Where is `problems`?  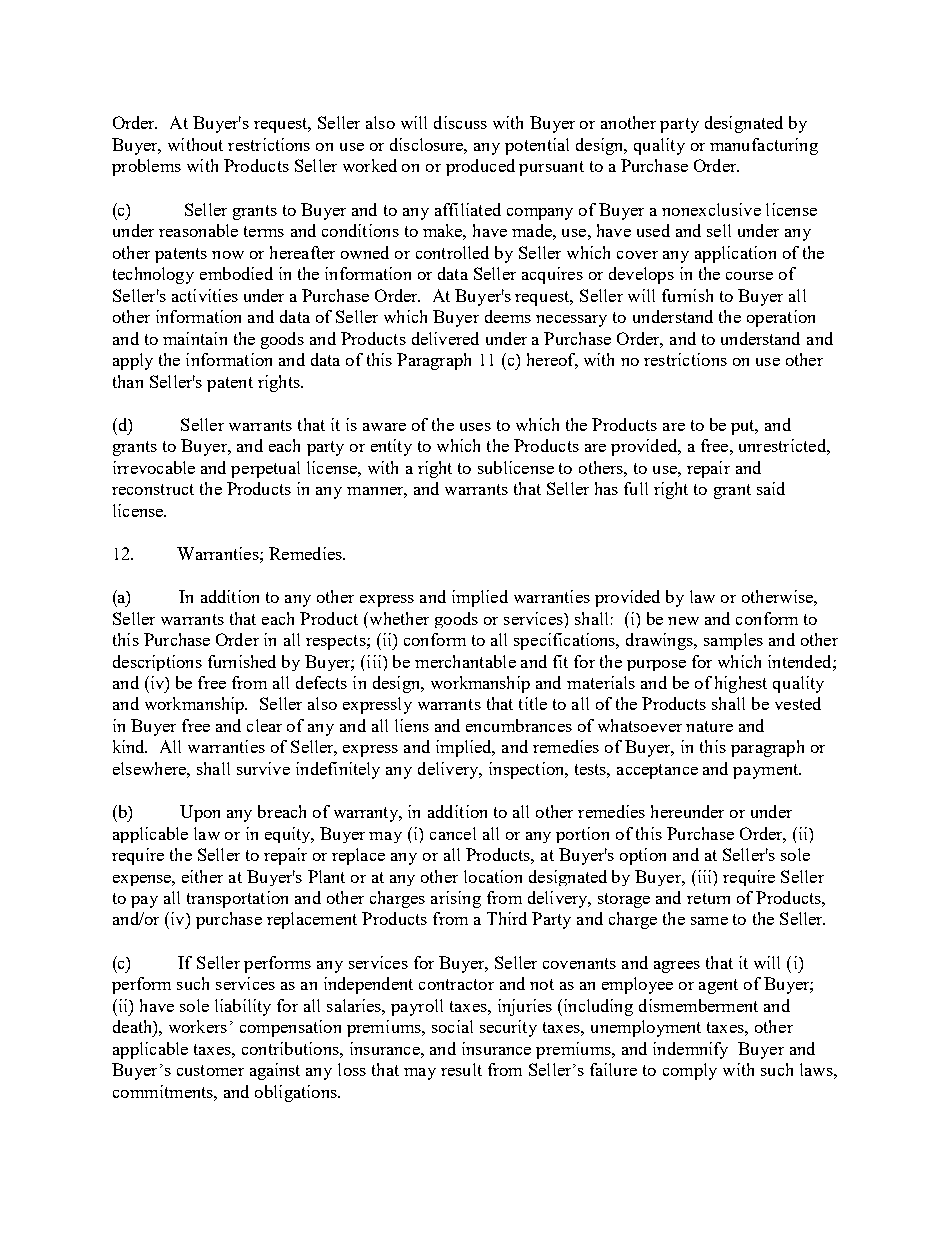 problems is located at coordinates (146, 167).
